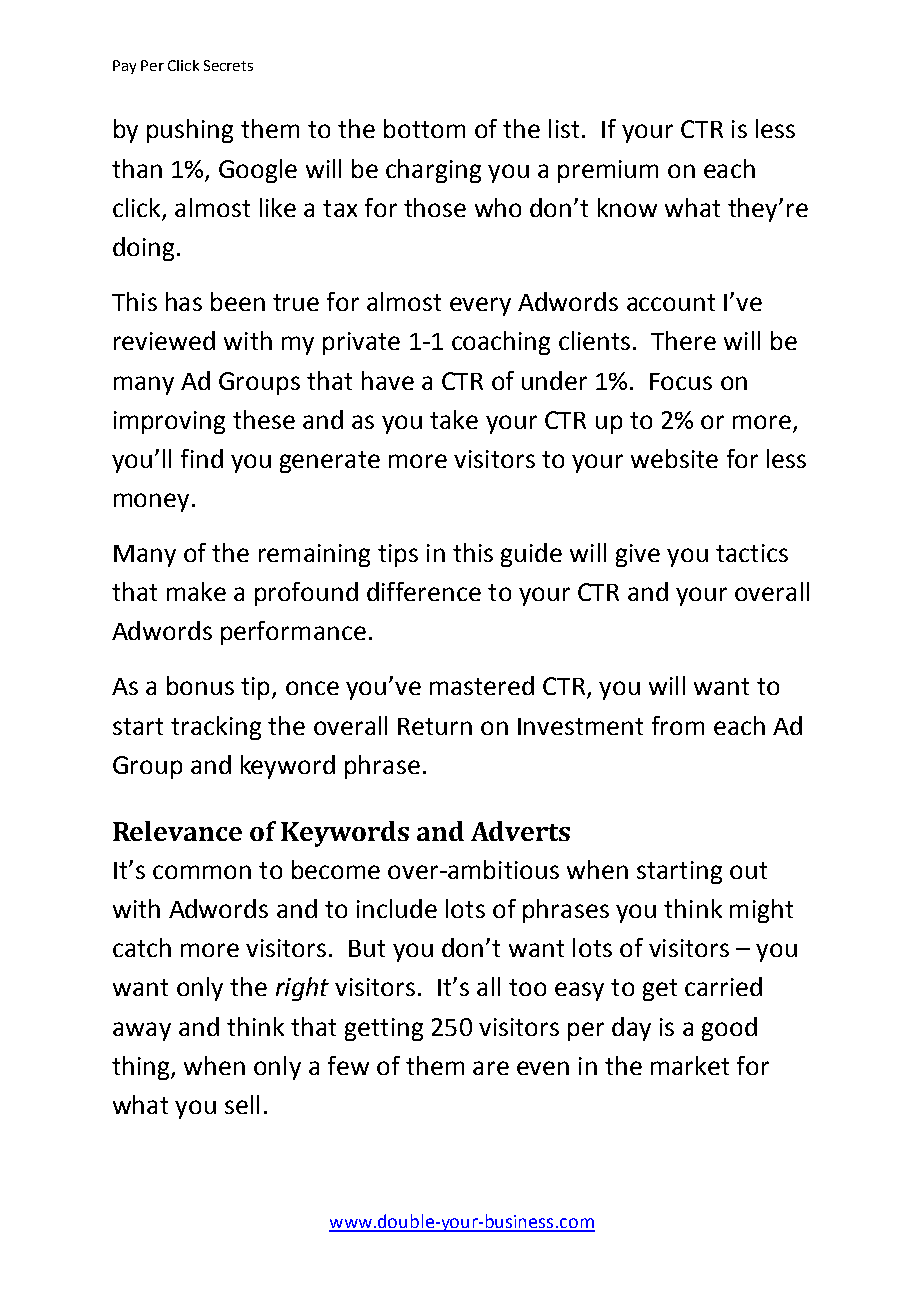 The image size is (924, 1308). Describe the element at coordinates (608, 171) in the screenshot. I see `premium` at that location.
